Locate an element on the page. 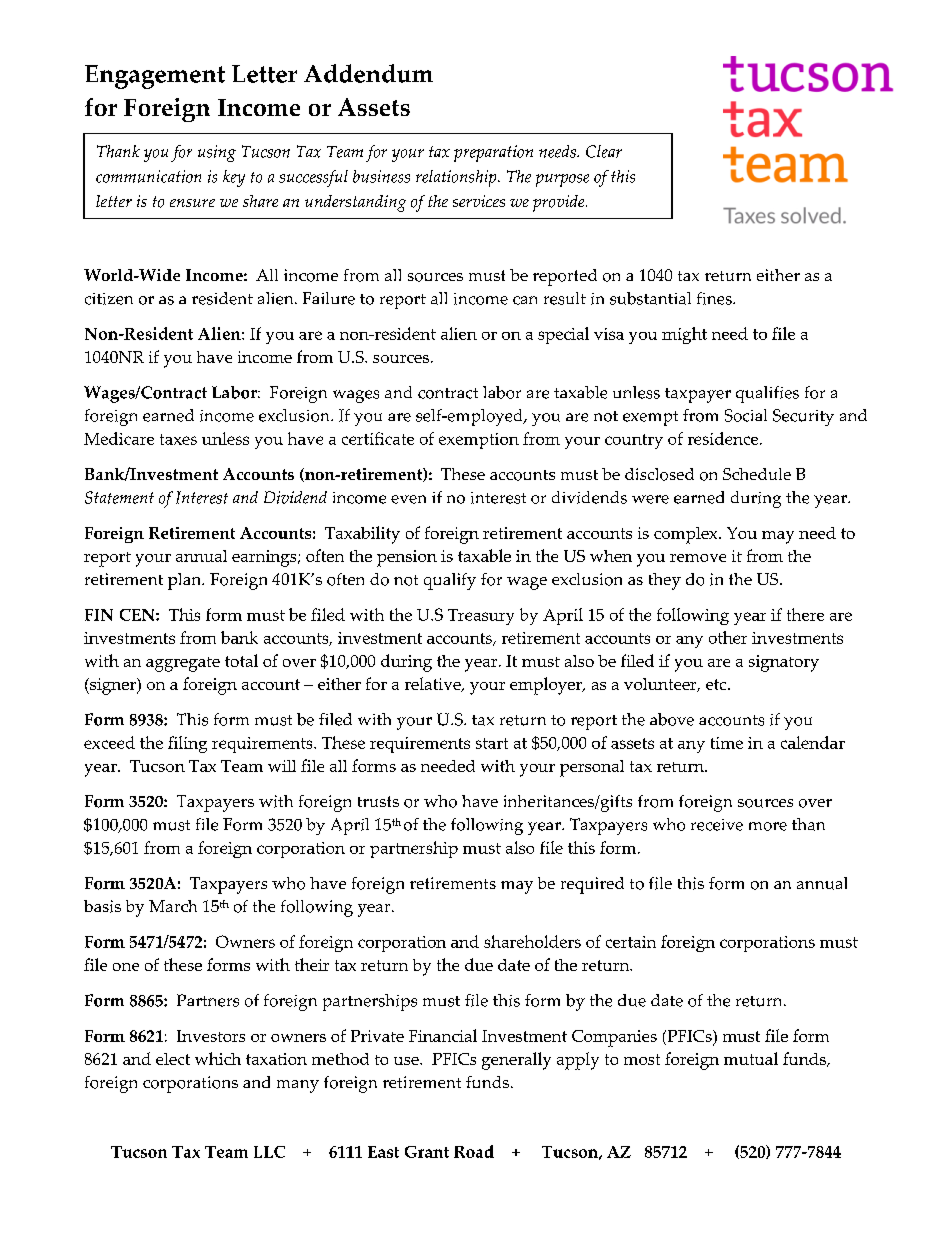  preparation is located at coordinates (493, 153).
